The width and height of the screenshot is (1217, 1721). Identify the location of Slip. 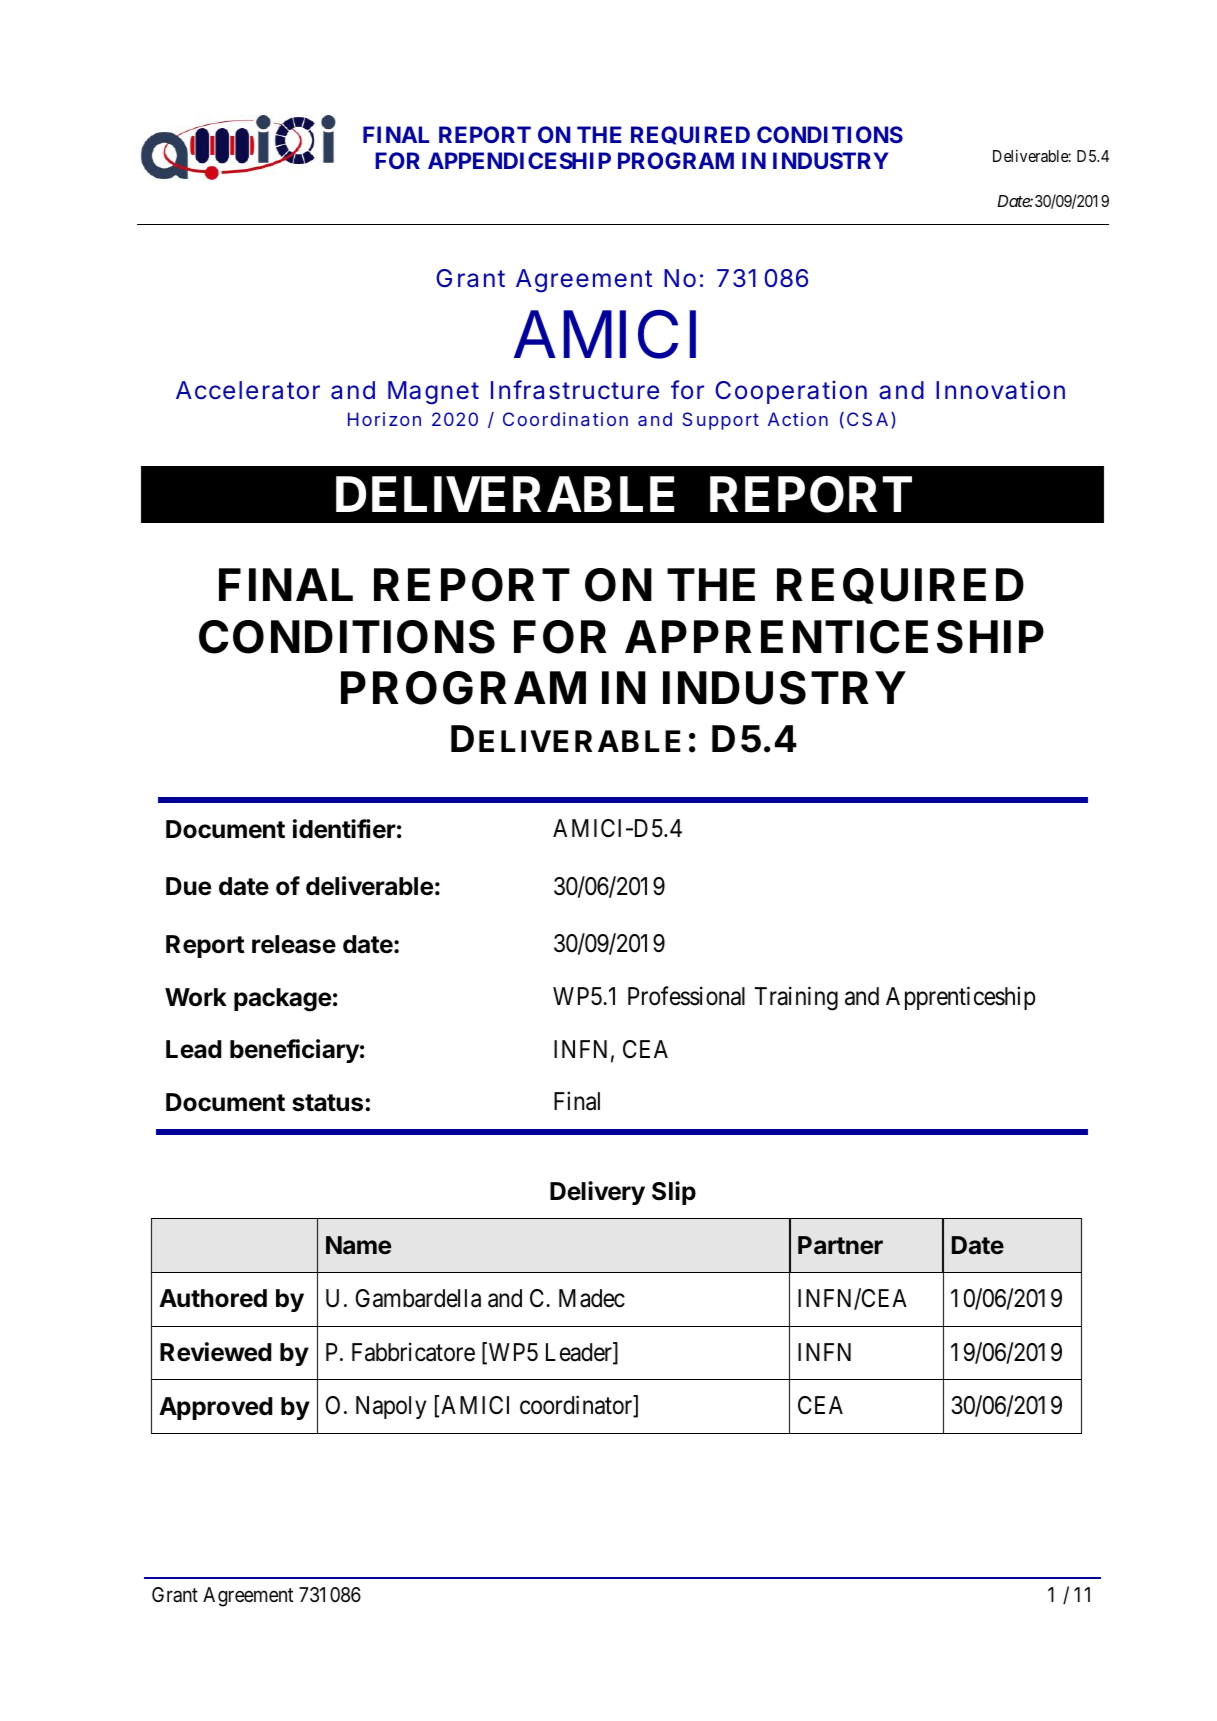
(674, 1193).
